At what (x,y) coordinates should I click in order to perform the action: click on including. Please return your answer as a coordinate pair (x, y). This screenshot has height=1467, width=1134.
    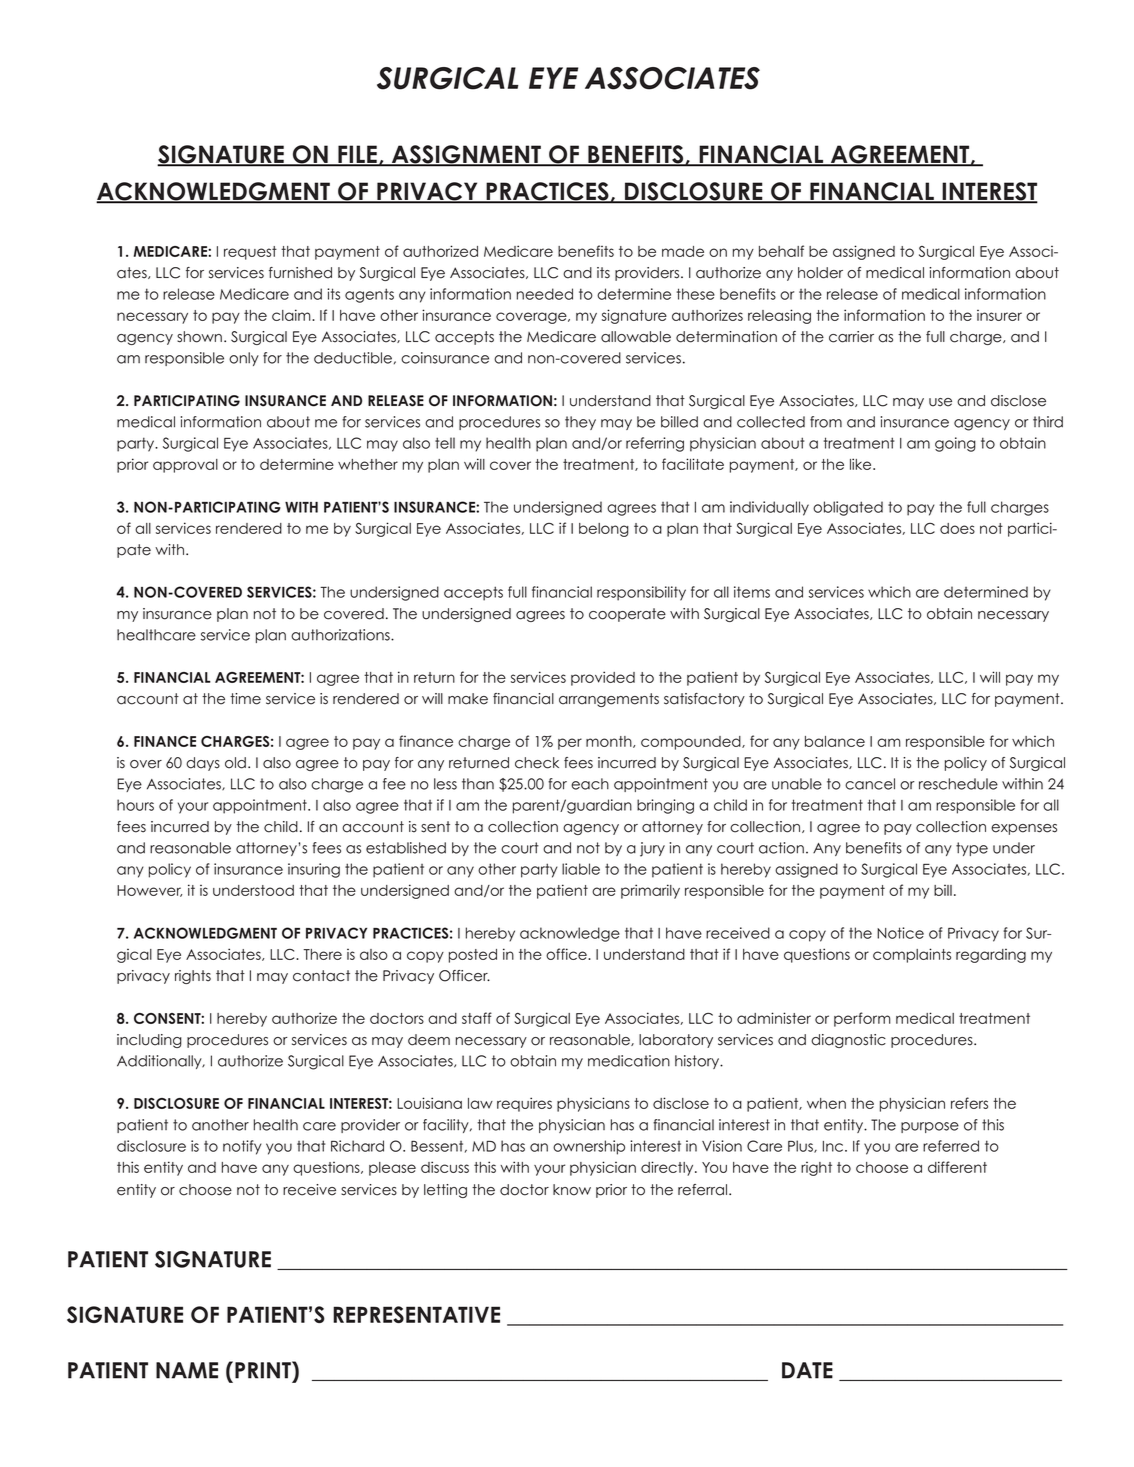
    Looking at the image, I should click on (149, 1041).
